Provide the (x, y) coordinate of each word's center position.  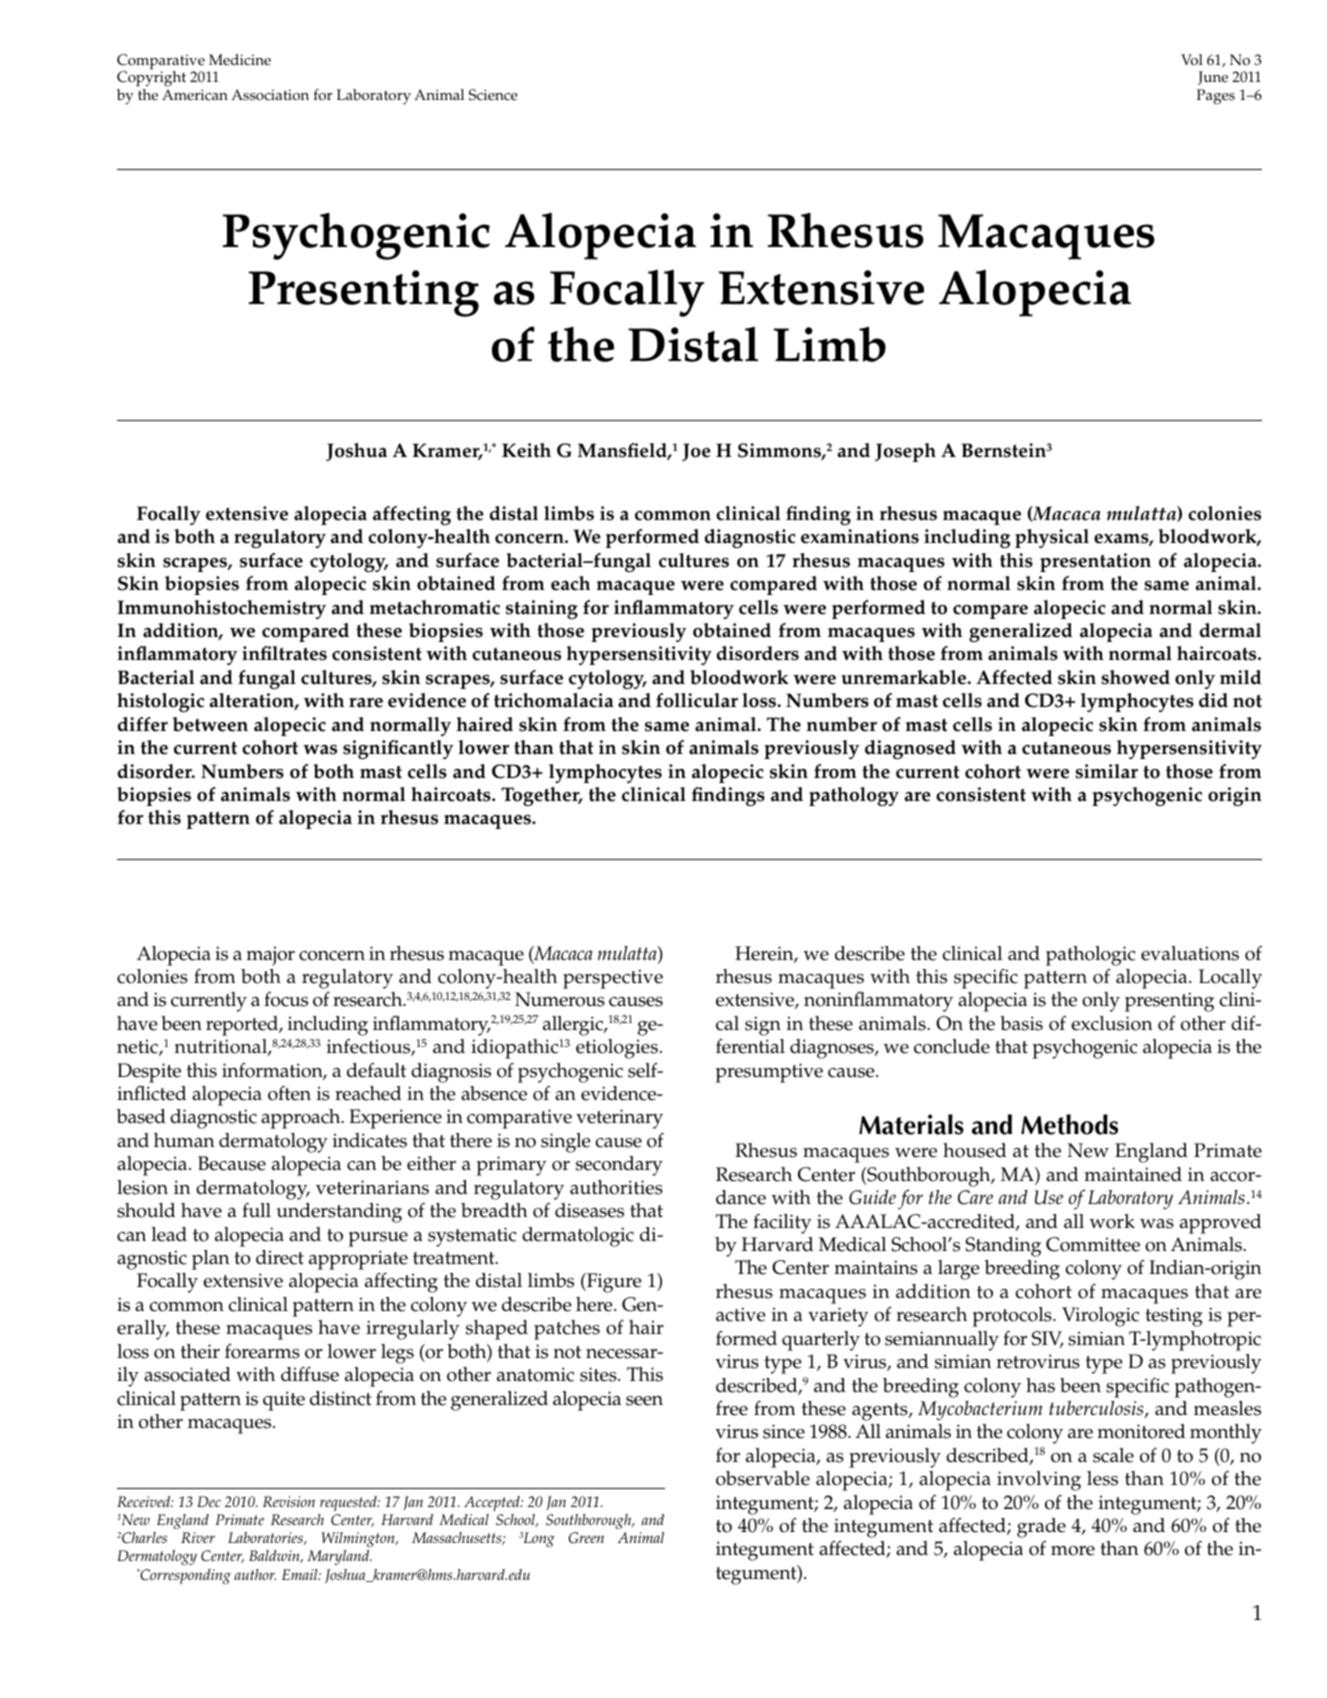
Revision (289, 1501)
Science (493, 95)
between (210, 724)
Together (541, 796)
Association (270, 95)
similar (1107, 771)
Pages (1216, 97)
